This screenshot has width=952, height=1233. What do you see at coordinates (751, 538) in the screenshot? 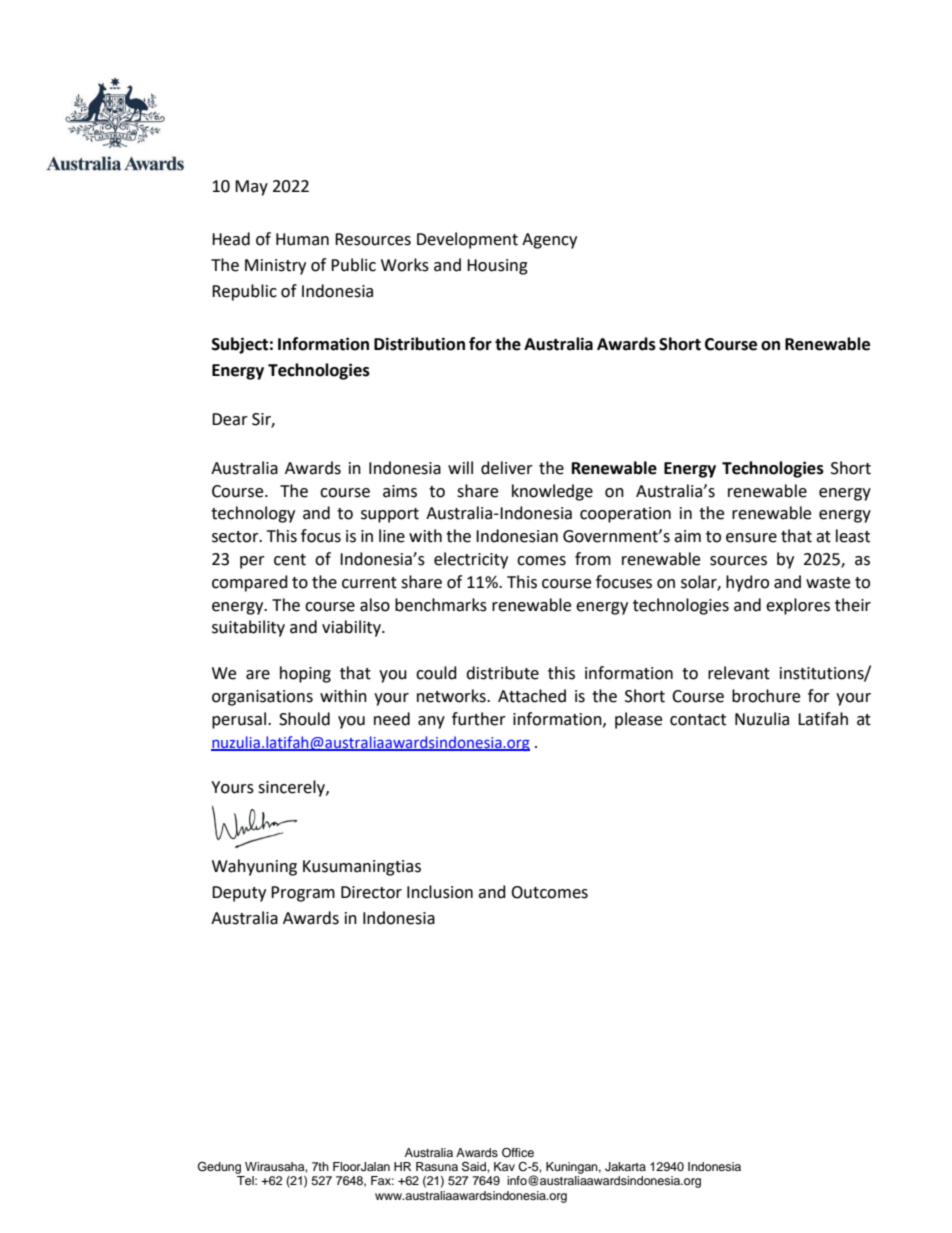
I see `ensure` at bounding box center [751, 538].
